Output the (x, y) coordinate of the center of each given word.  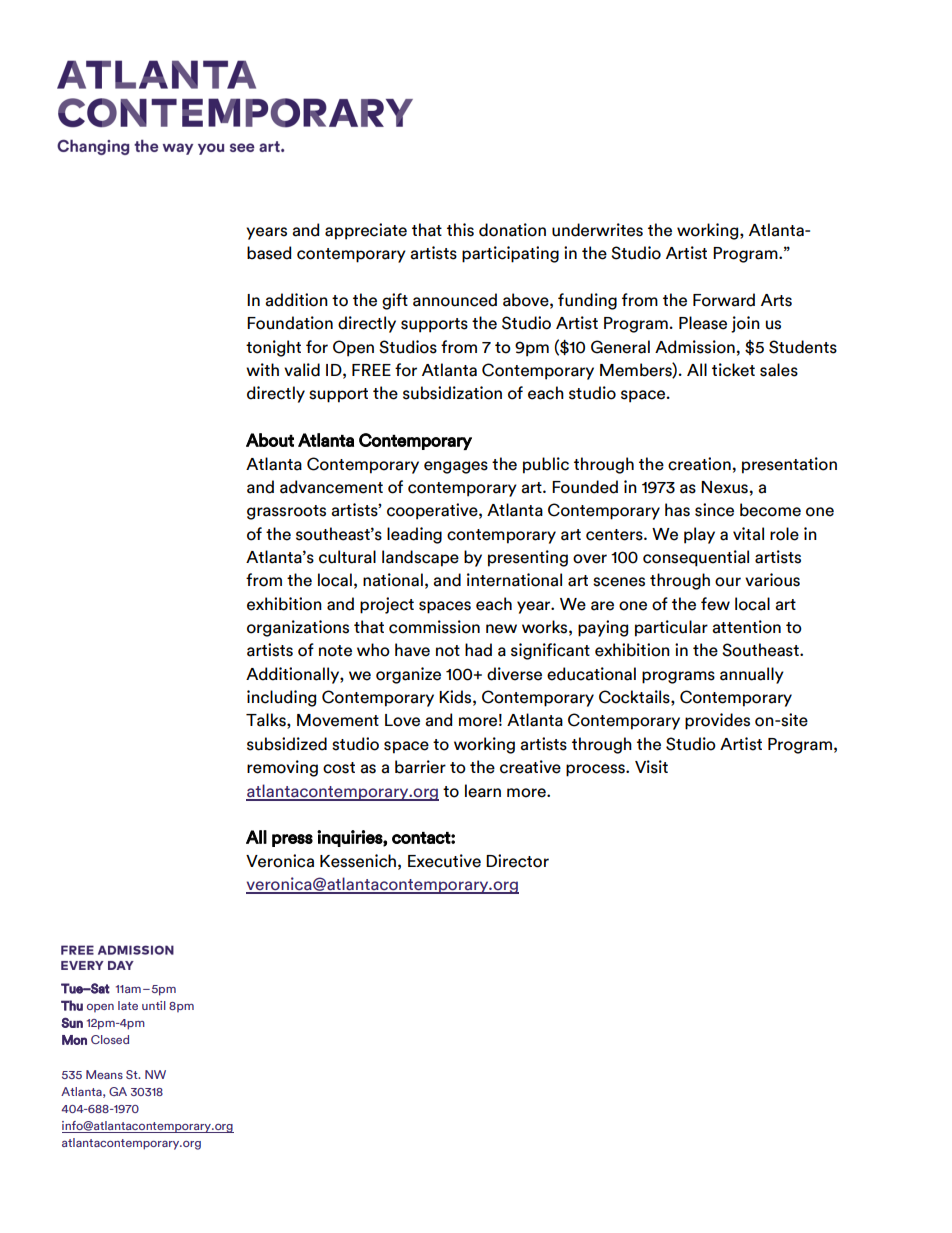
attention (746, 627)
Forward (724, 300)
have (412, 650)
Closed (110, 1039)
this (460, 230)
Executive (444, 861)
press (292, 840)
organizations (298, 628)
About (270, 440)
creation (699, 464)
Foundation (290, 323)
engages (456, 467)
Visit (651, 767)
